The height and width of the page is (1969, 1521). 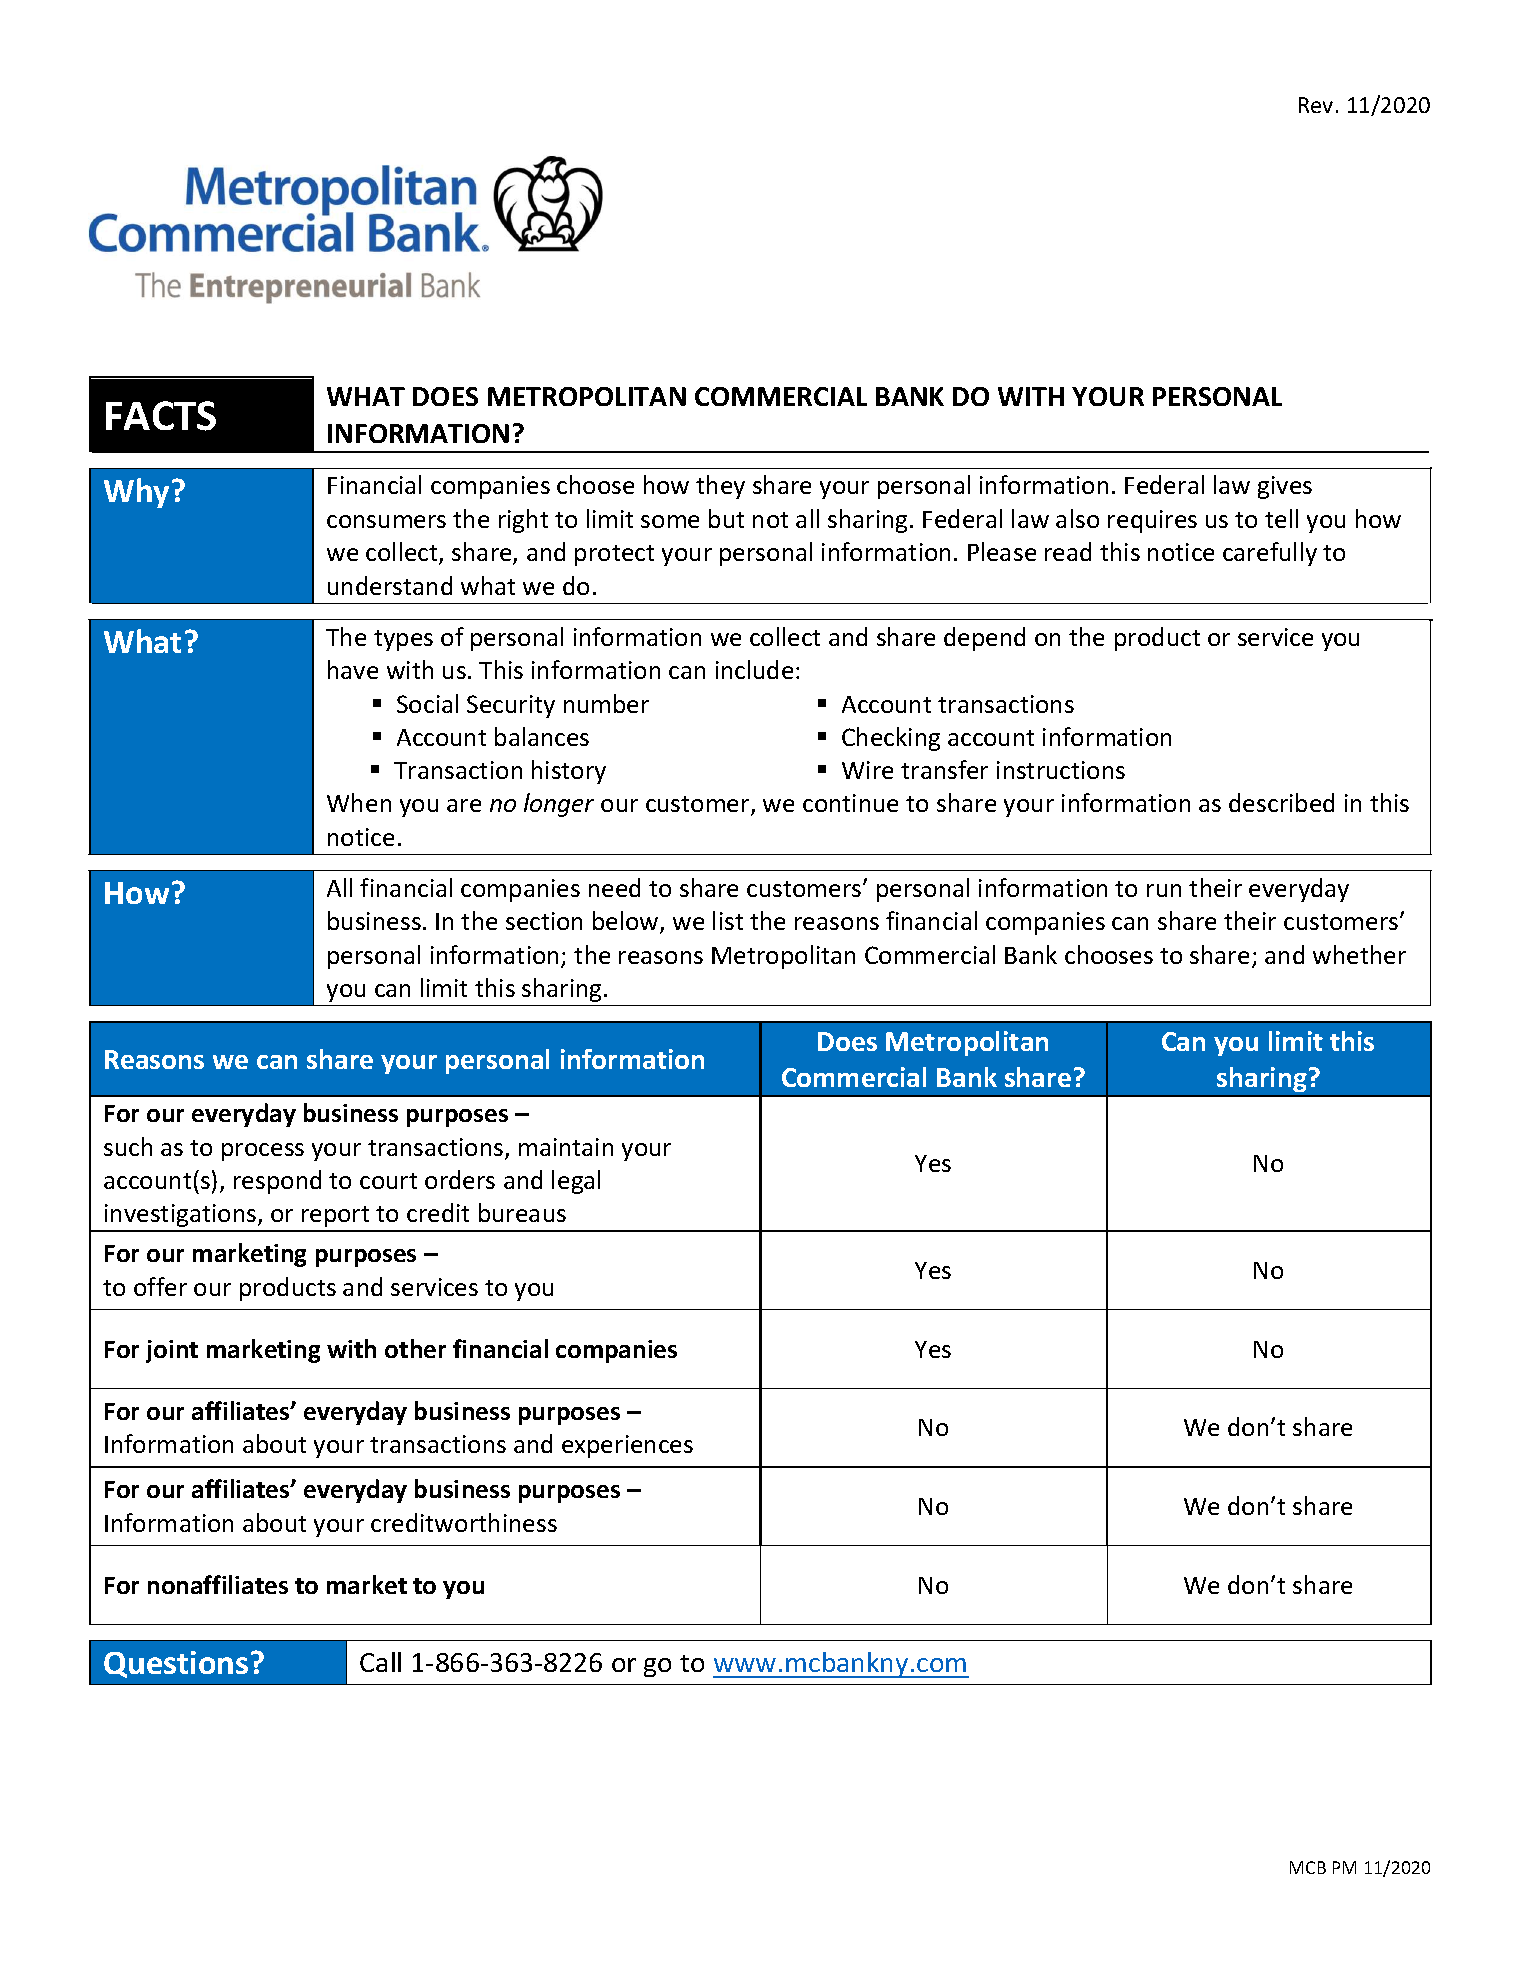 What do you see at coordinates (176, 1664) in the page?
I see `Questions` at bounding box center [176, 1664].
